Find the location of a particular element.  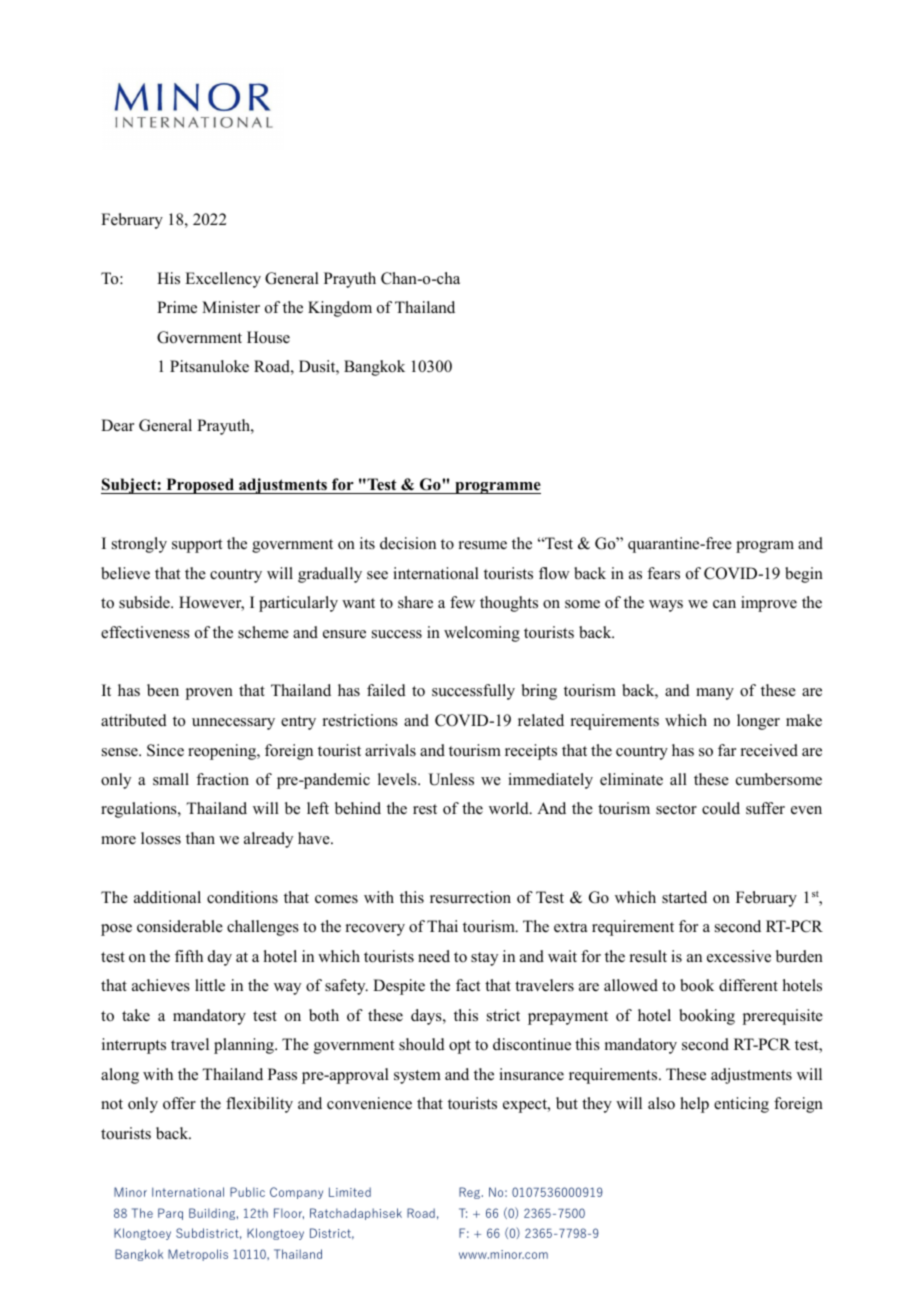

Prime is located at coordinates (177, 307).
